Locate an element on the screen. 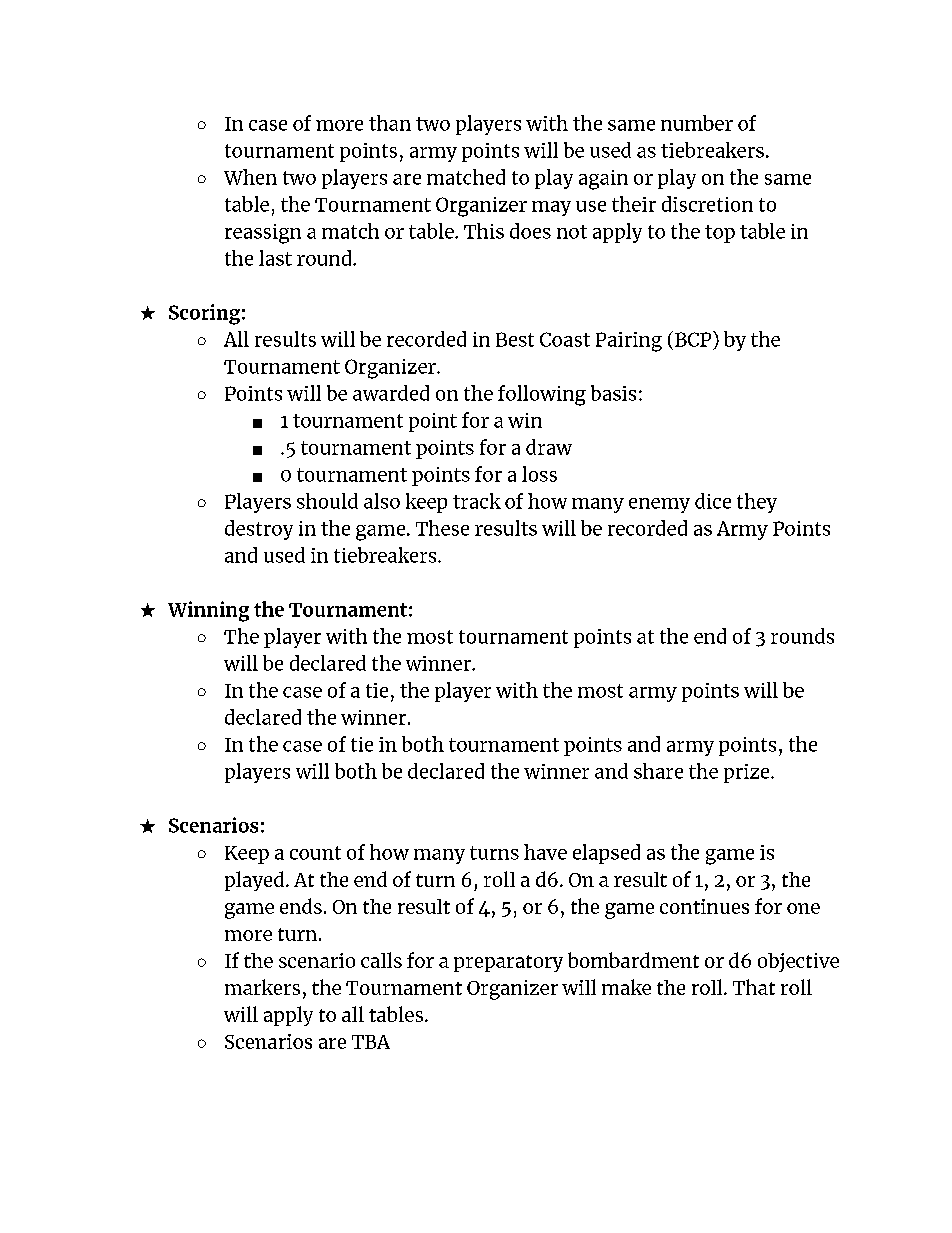 This screenshot has width=952, height=1233. When is located at coordinates (250, 177).
